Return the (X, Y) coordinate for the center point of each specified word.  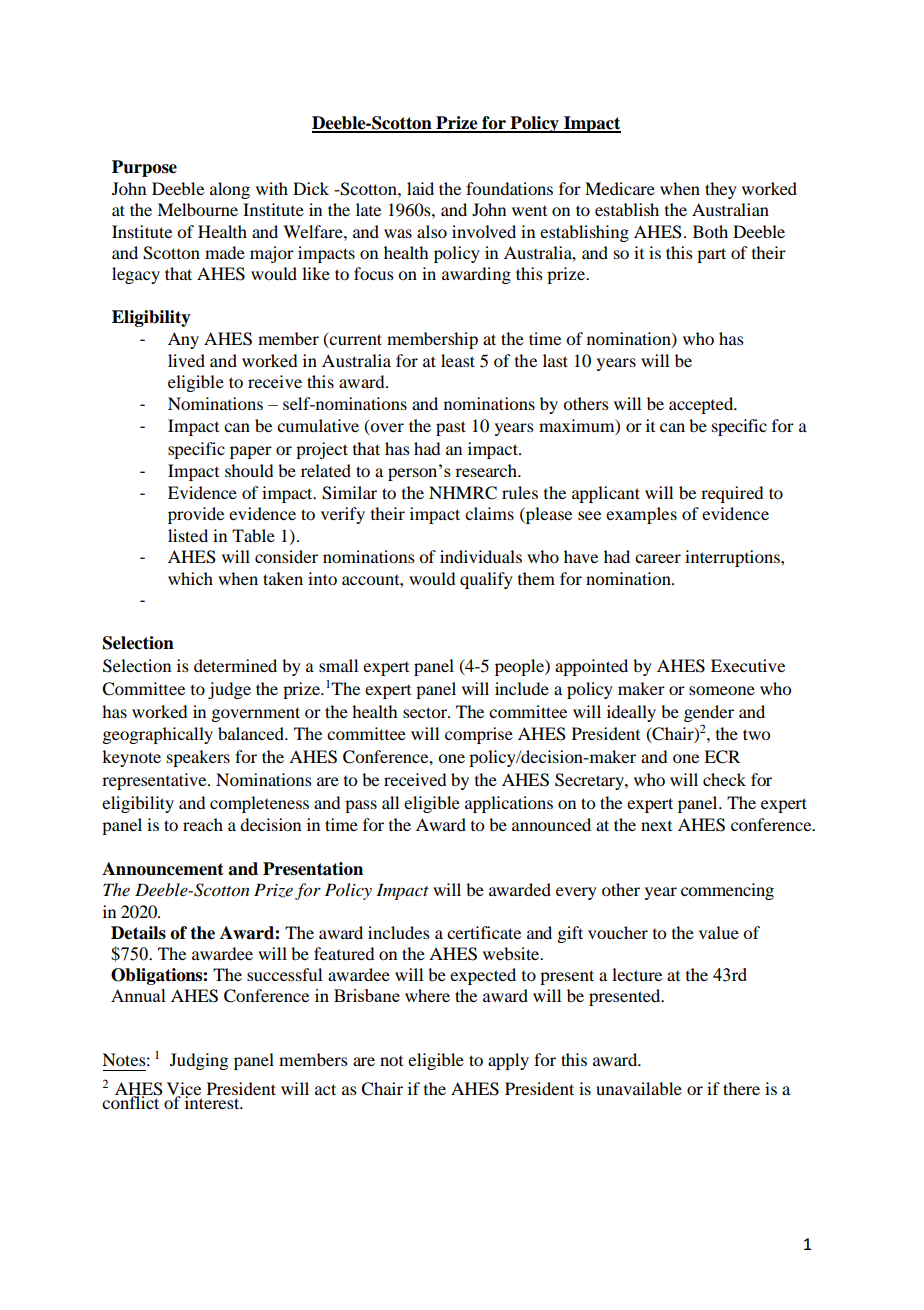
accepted (702, 405)
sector (426, 712)
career (658, 558)
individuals (481, 556)
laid (420, 188)
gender (709, 713)
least (458, 360)
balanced (252, 733)
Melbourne (197, 209)
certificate (484, 932)
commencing (727, 891)
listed (188, 535)
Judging (199, 1061)
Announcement (163, 869)
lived (186, 360)
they (721, 190)
